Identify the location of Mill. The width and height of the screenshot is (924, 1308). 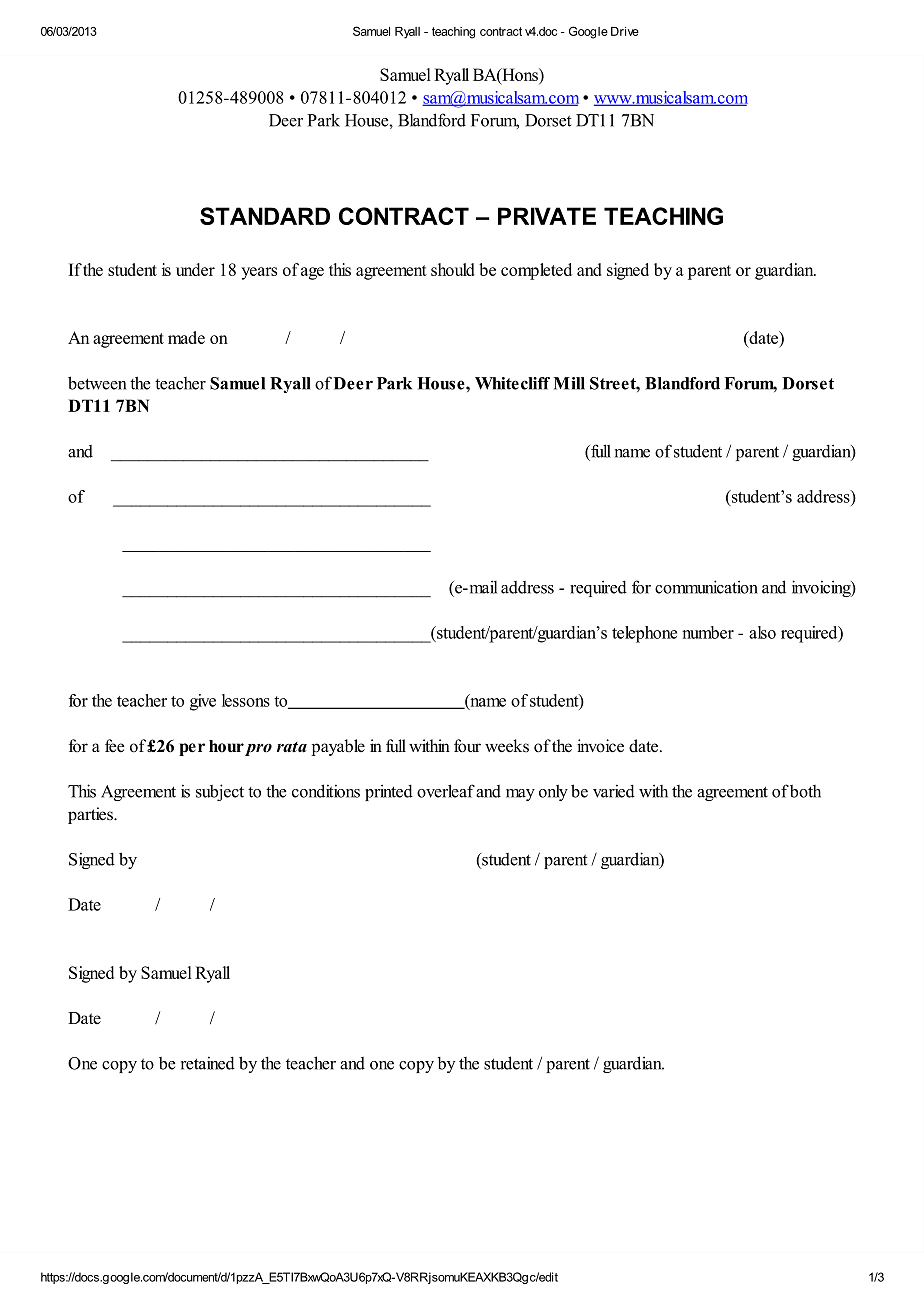
(569, 383).
